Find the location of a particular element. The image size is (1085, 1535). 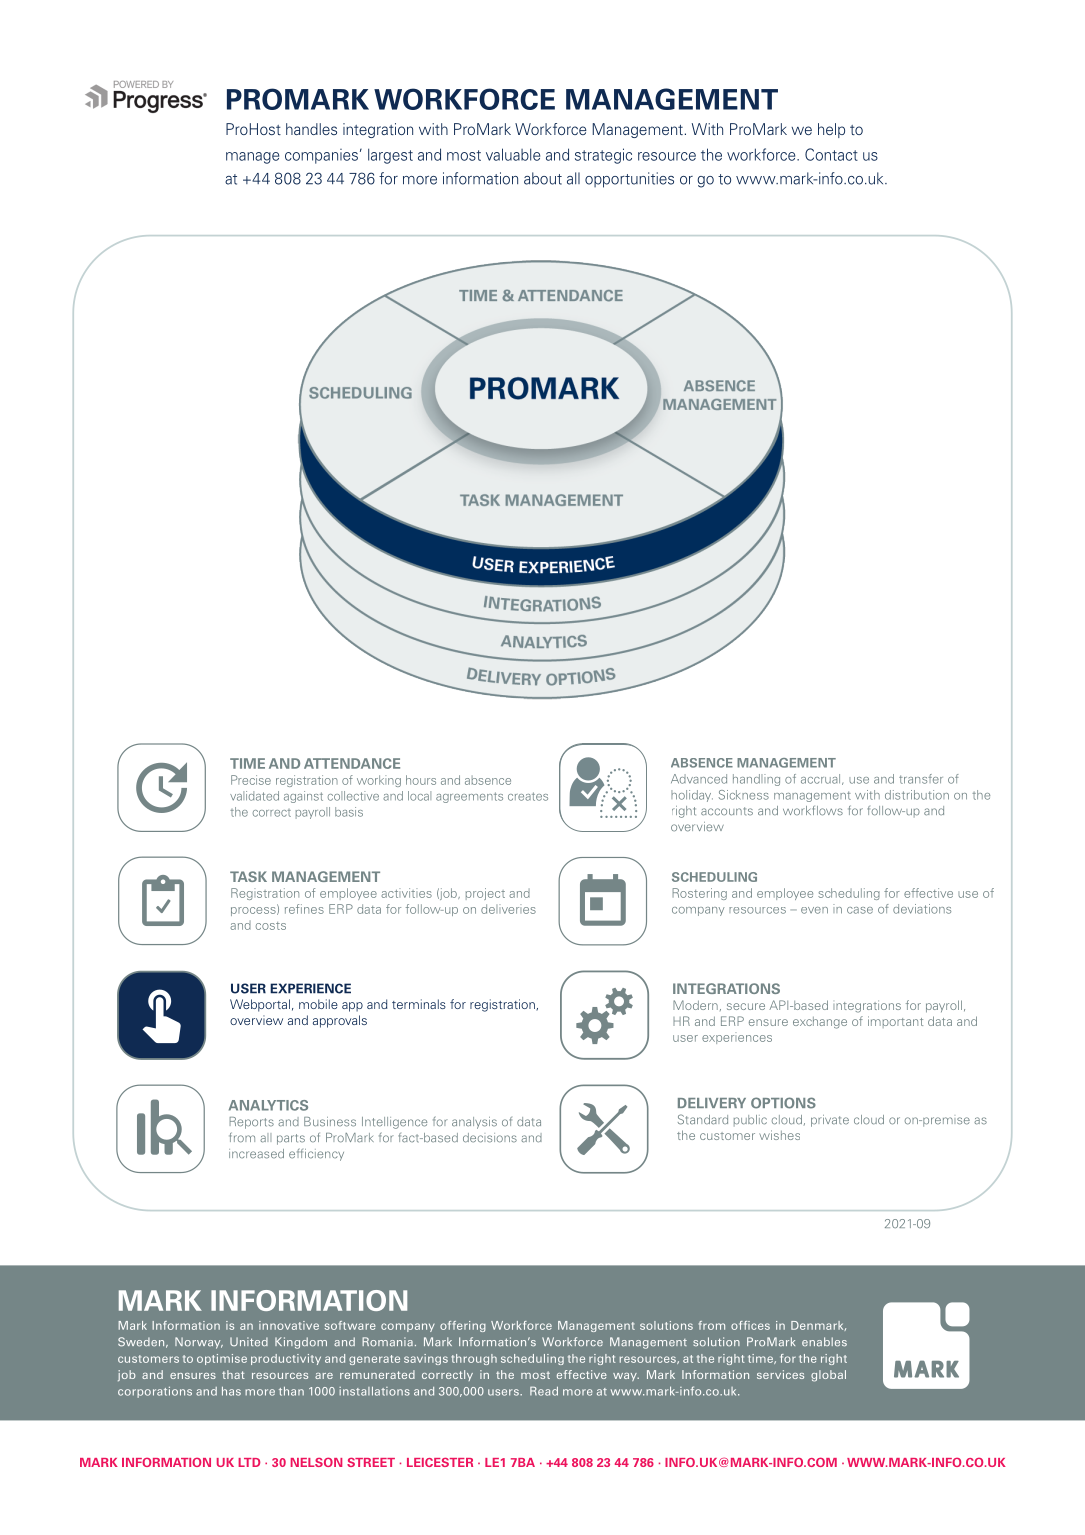

about is located at coordinates (543, 178).
